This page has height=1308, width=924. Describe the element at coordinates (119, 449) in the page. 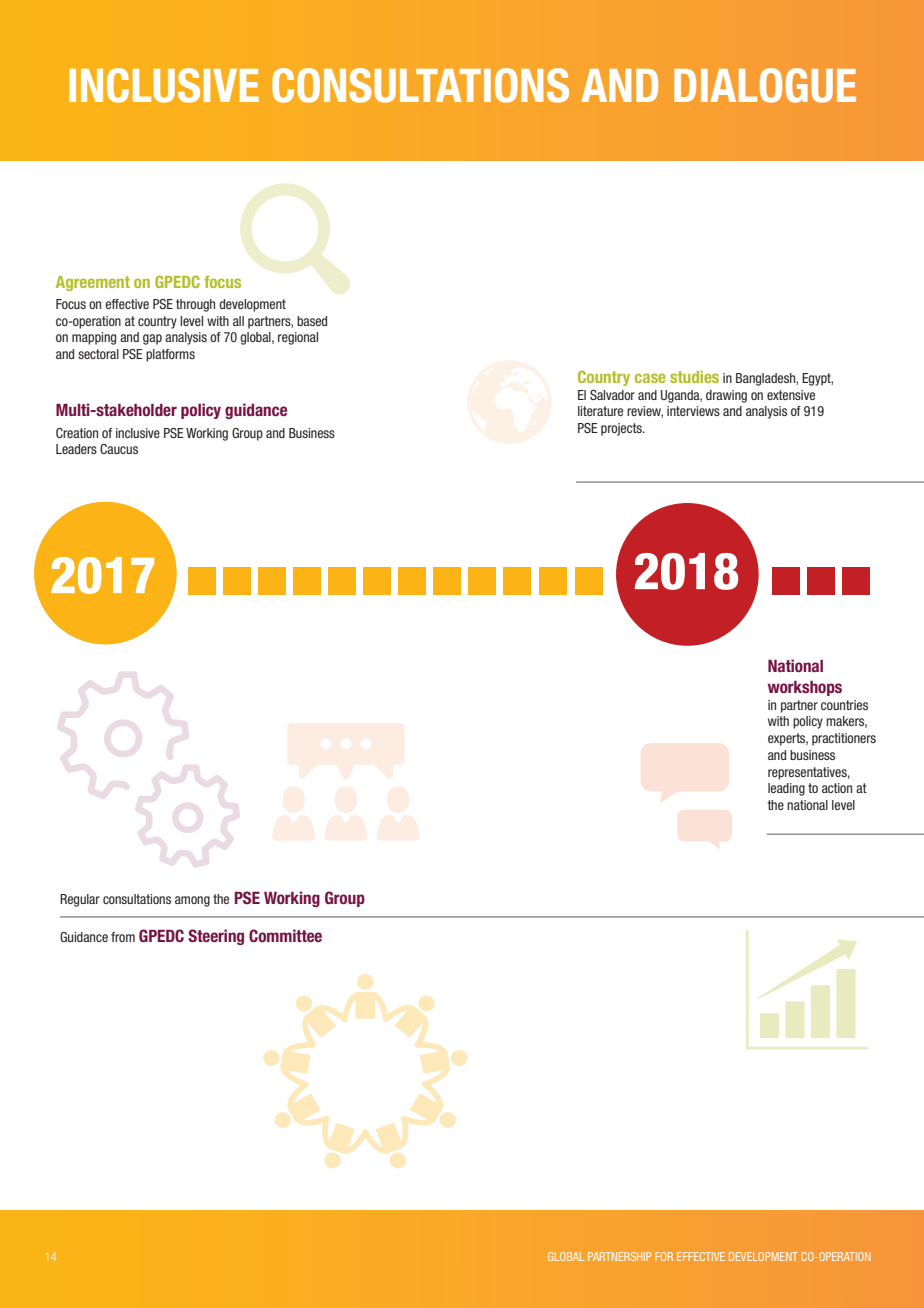

I see `Caucus` at that location.
